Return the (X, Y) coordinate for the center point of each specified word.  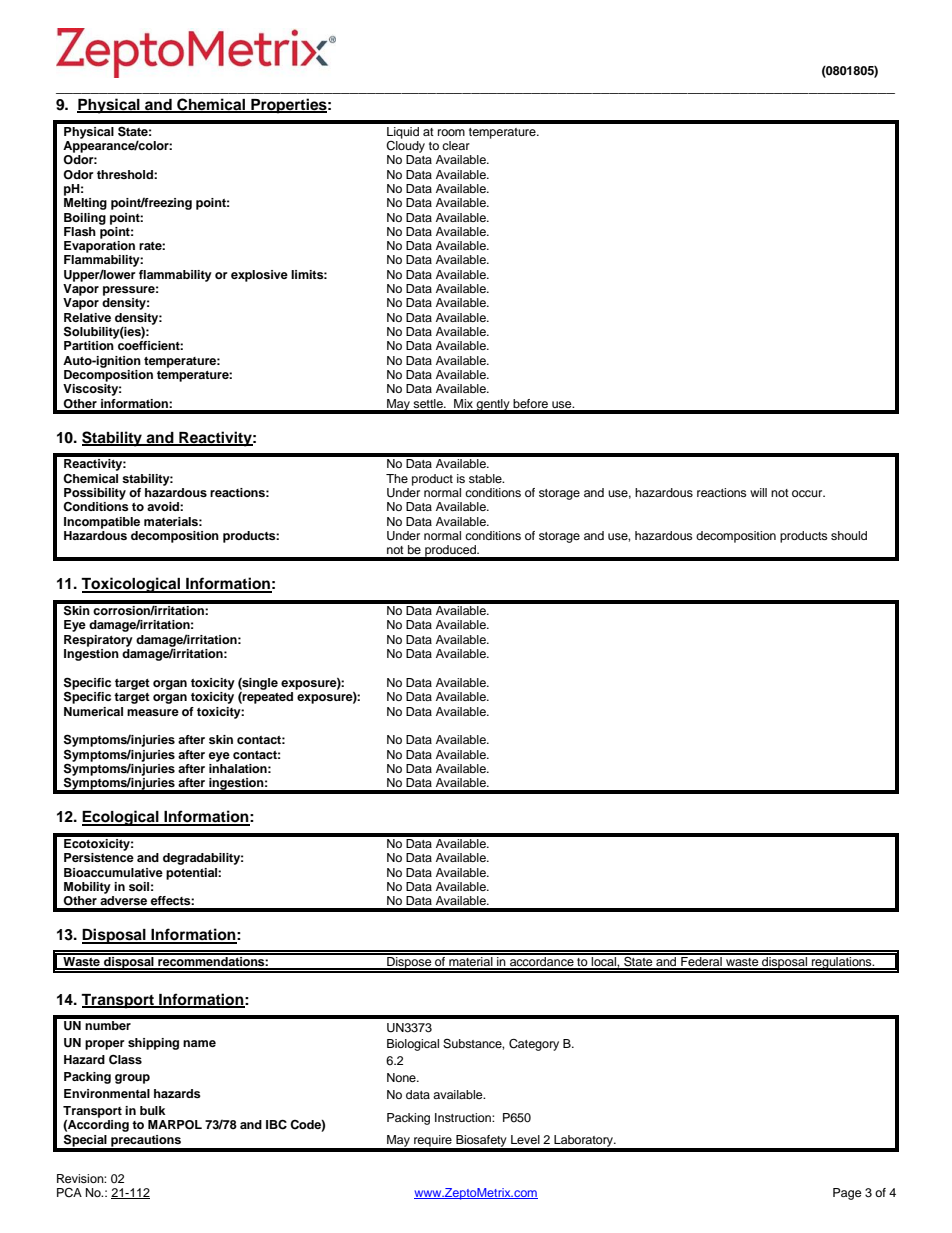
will (758, 492)
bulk (153, 1110)
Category (534, 1045)
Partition (89, 345)
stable (486, 478)
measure (153, 712)
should (849, 535)
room (451, 132)
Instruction (464, 1117)
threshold (126, 174)
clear (456, 145)
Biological (413, 1045)
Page (847, 1194)
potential (192, 874)
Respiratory (98, 641)
